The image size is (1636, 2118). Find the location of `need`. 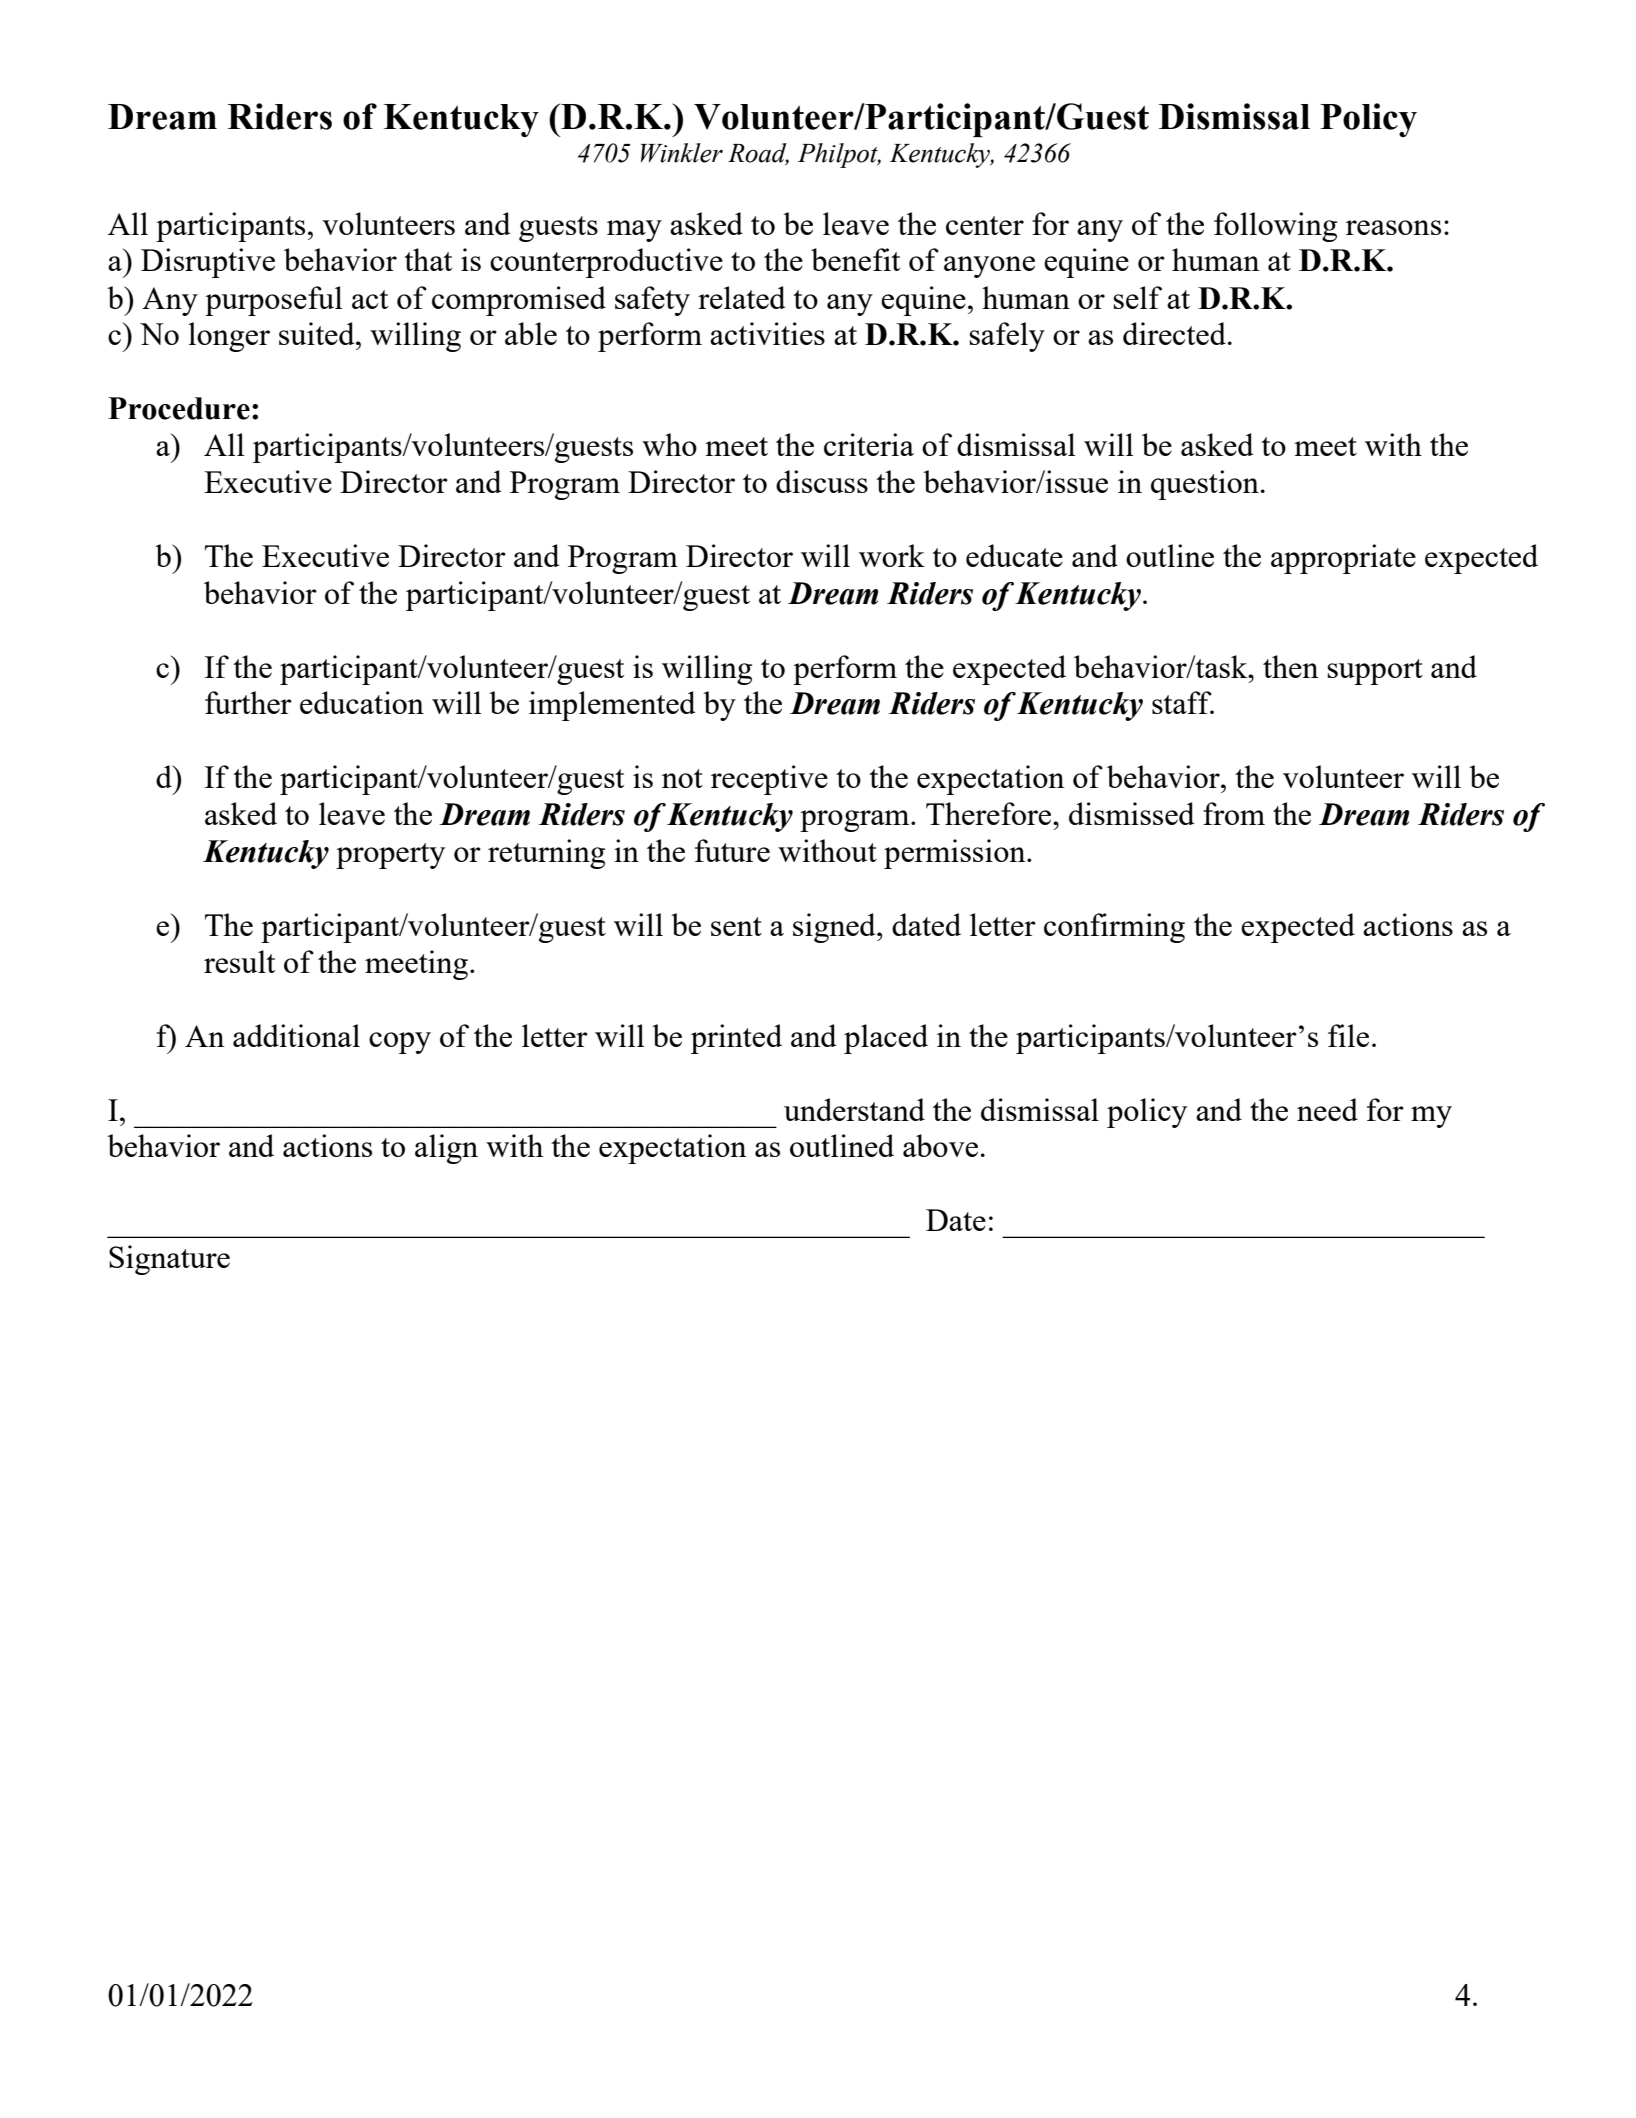

need is located at coordinates (1327, 1109).
